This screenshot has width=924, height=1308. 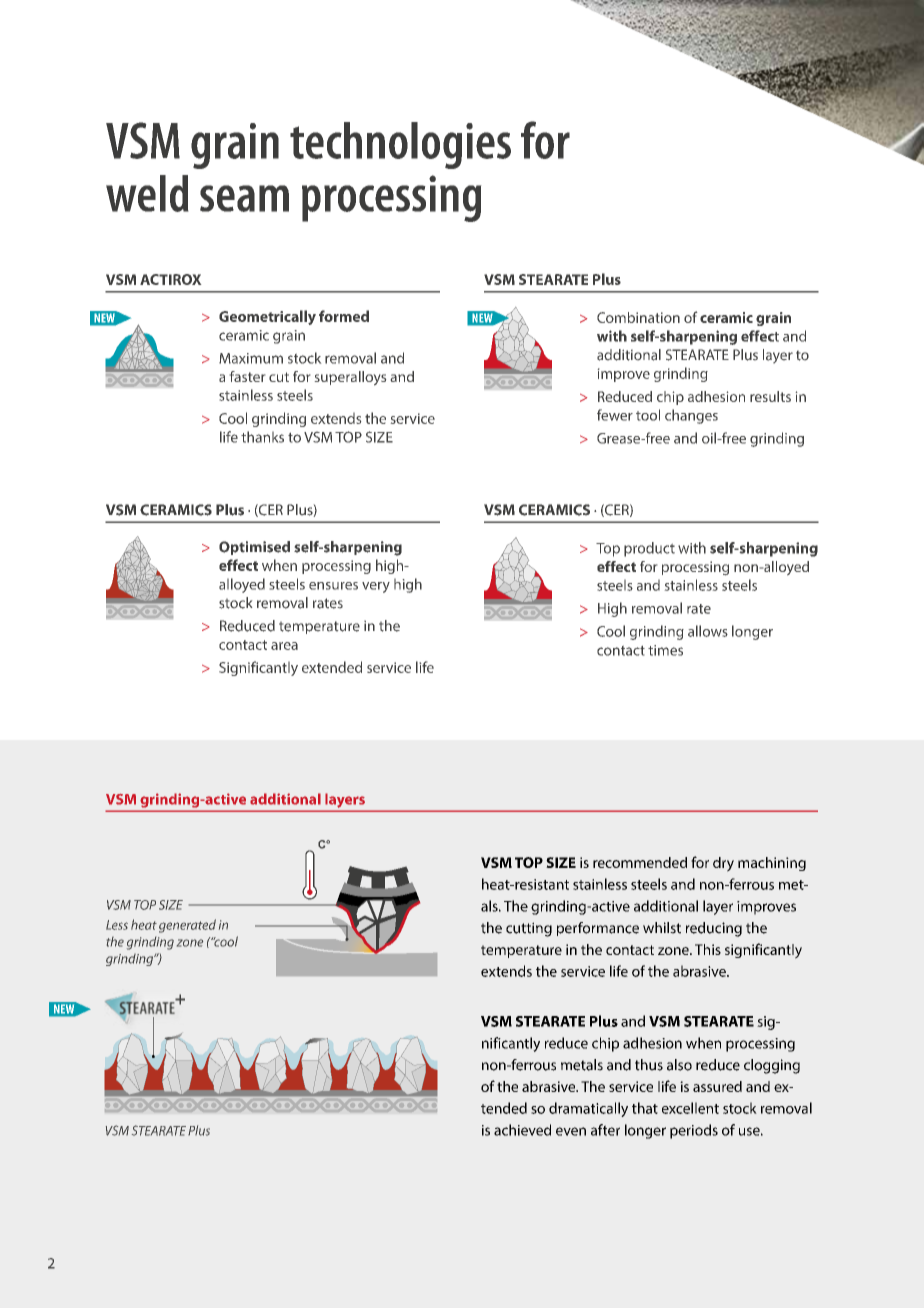 I want to click on very, so click(x=376, y=587).
